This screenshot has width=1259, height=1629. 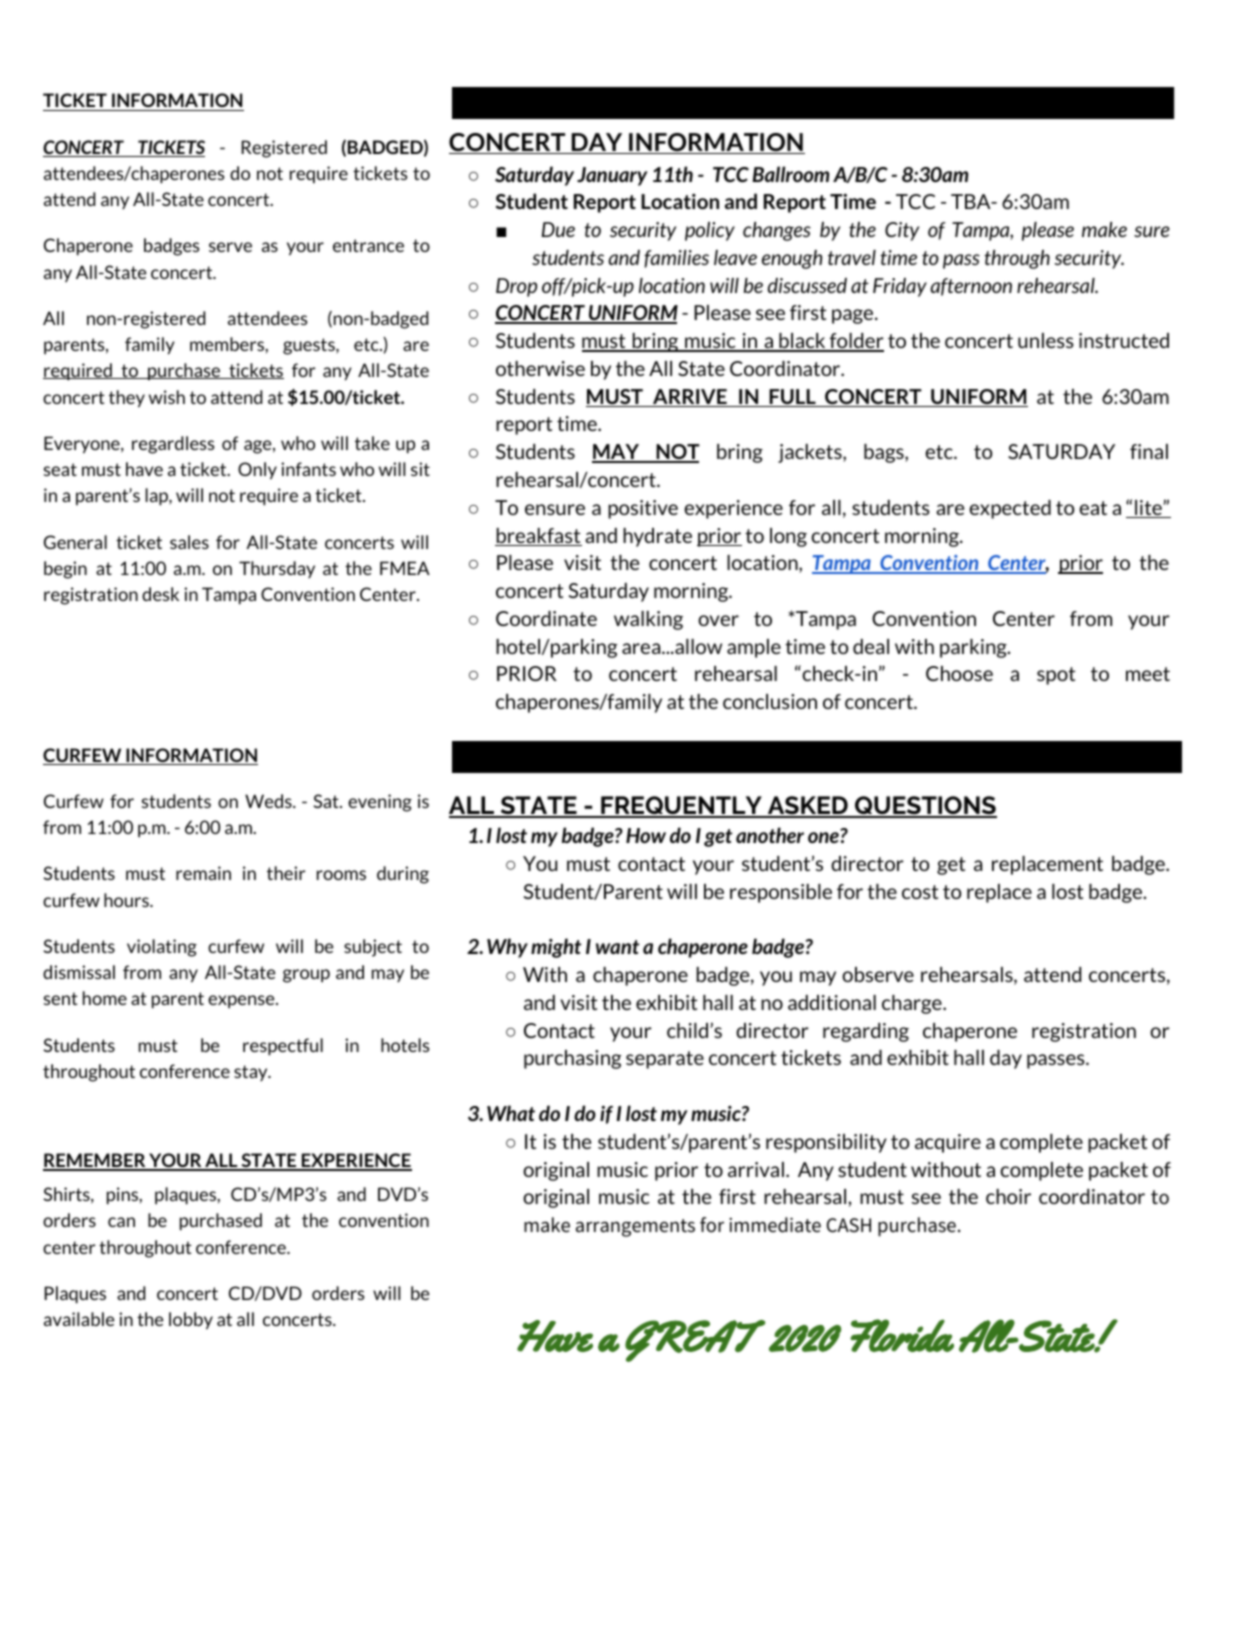 I want to click on expected, so click(x=1010, y=509).
